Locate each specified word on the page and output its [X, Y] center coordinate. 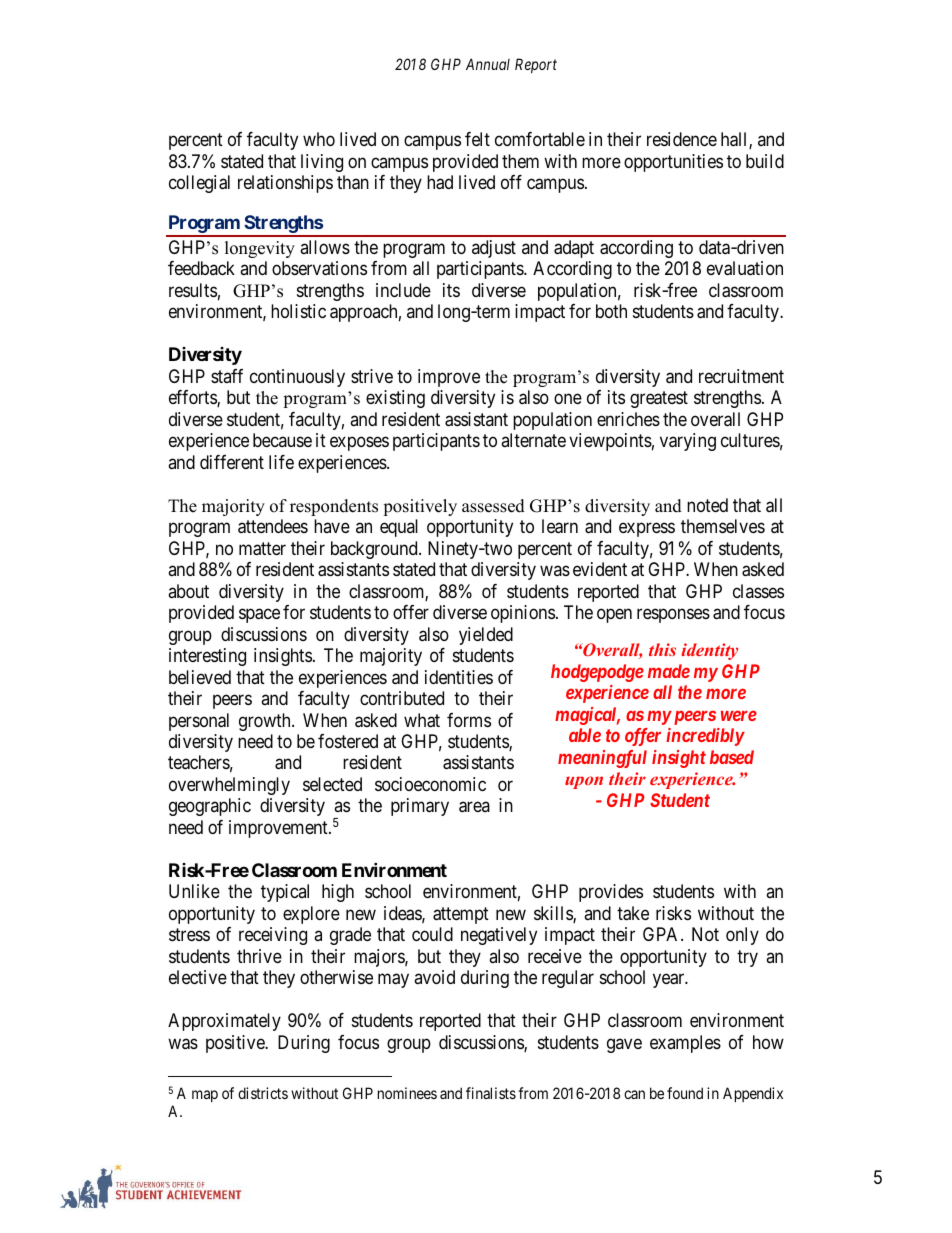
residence [682, 139]
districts [263, 1093]
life [281, 462]
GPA [662, 934]
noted [707, 505]
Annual [488, 64]
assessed [493, 506]
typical [285, 893]
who [319, 139]
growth [266, 722]
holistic [298, 311]
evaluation [745, 268]
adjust [494, 249]
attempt [461, 915]
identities [459, 677]
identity [710, 651]
